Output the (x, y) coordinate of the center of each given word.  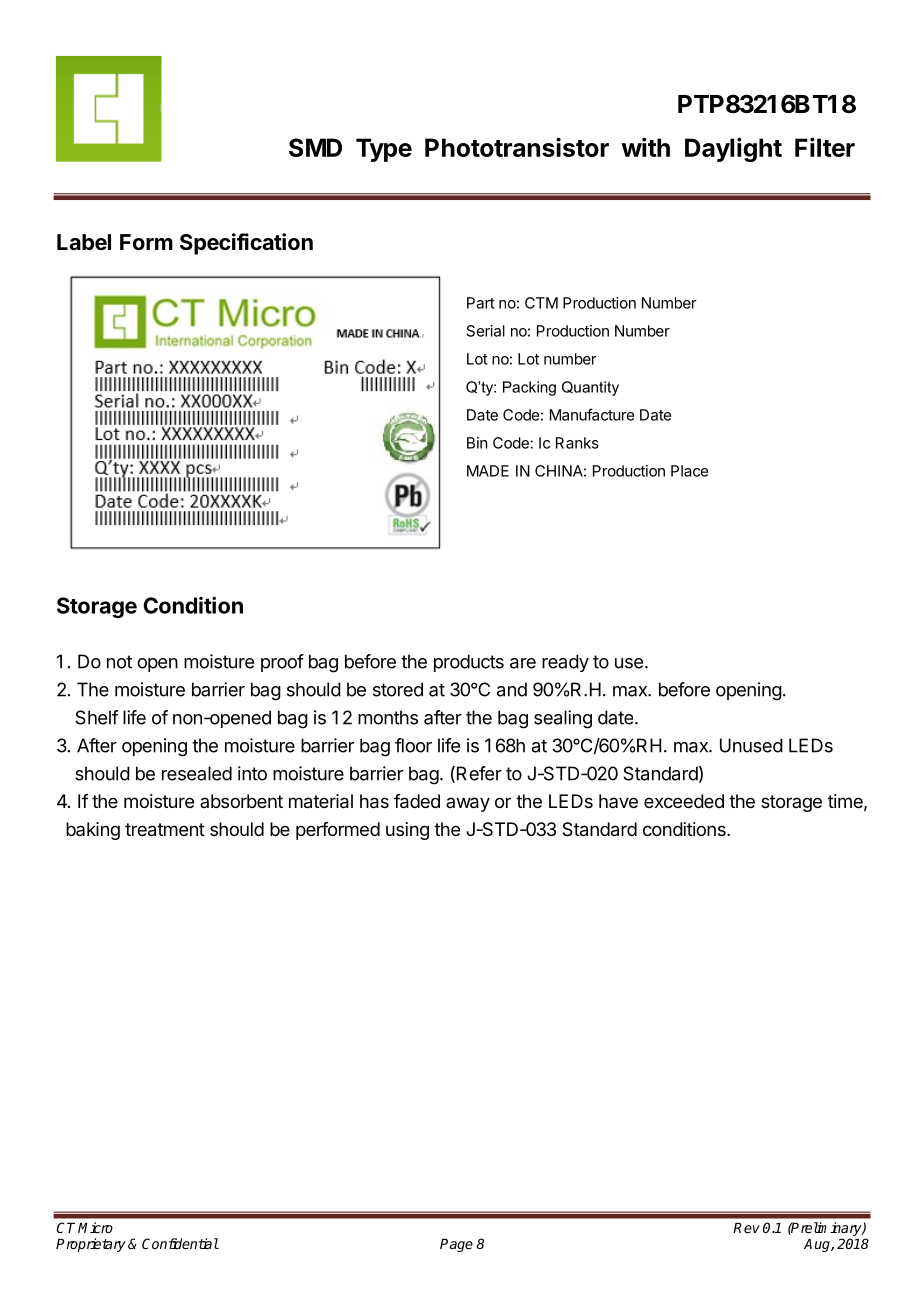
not (119, 662)
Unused (751, 745)
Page (456, 1245)
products (469, 663)
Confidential (180, 1243)
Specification (246, 244)
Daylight (733, 149)
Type (384, 150)
